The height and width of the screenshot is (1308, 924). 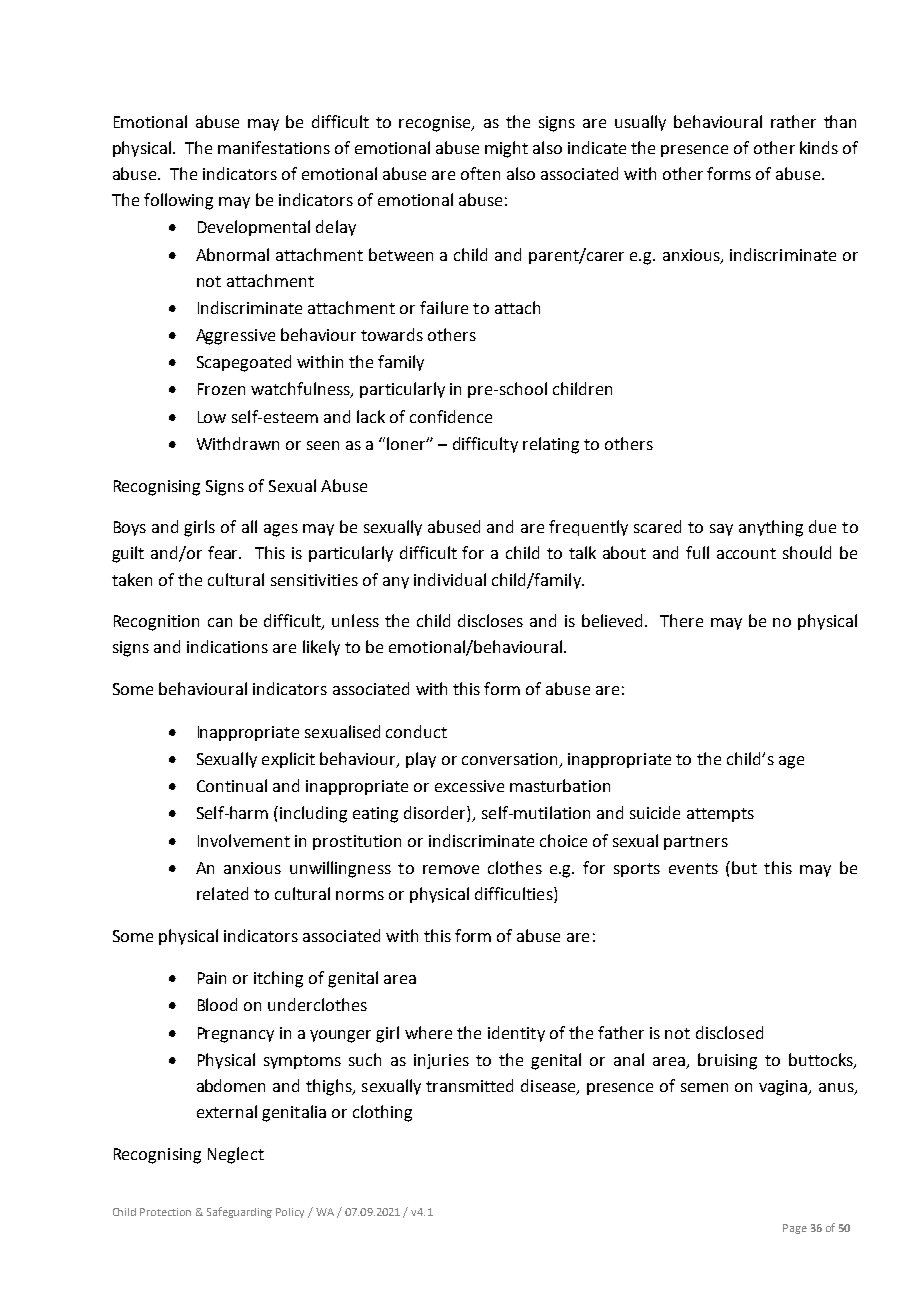 I want to click on Pain, so click(x=212, y=978).
